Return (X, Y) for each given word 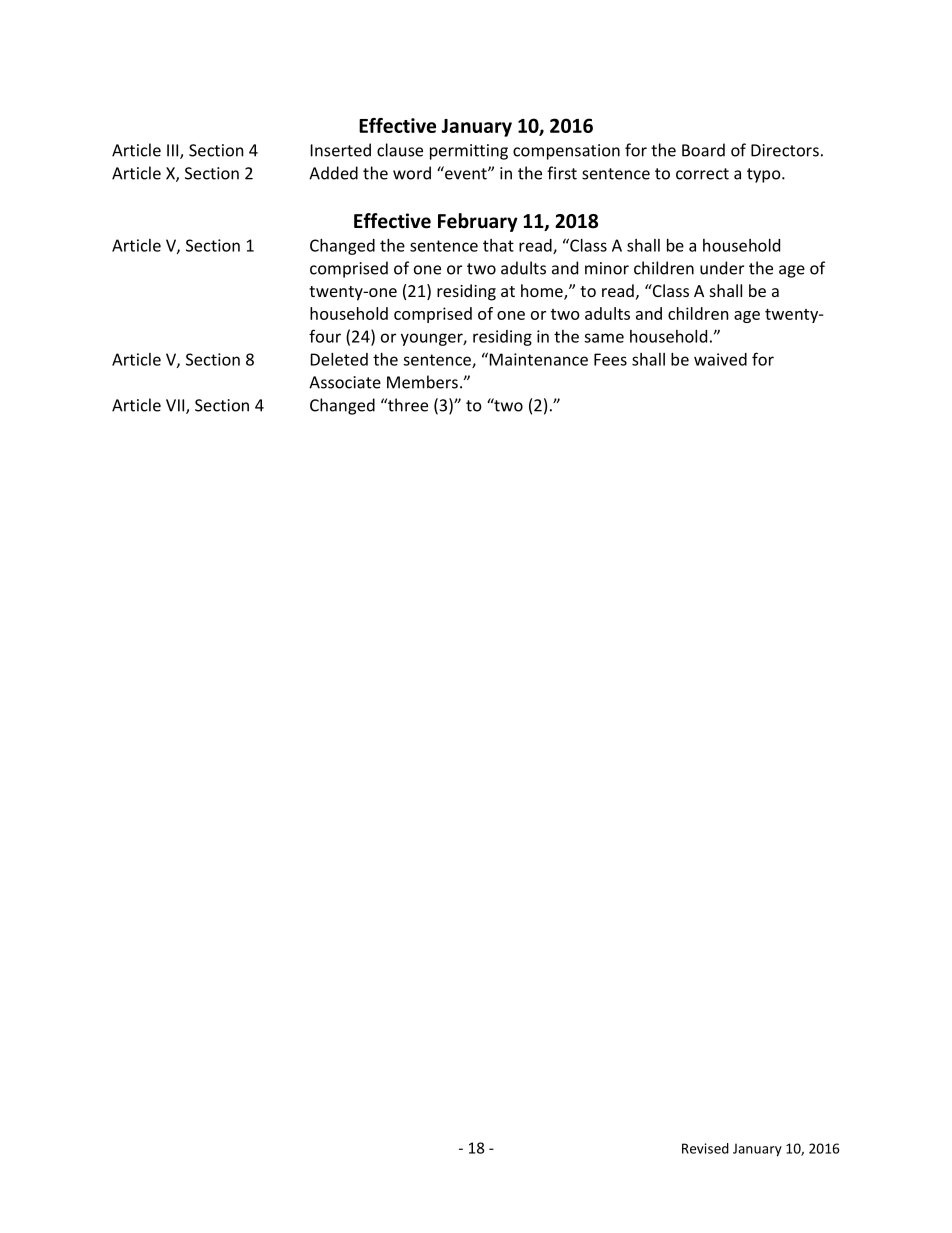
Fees (610, 359)
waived (720, 359)
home (543, 292)
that (498, 245)
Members (422, 382)
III (174, 151)
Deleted (339, 359)
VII (176, 406)
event (466, 173)
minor (607, 268)
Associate (345, 382)
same (604, 338)
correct (702, 174)
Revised (705, 1148)
